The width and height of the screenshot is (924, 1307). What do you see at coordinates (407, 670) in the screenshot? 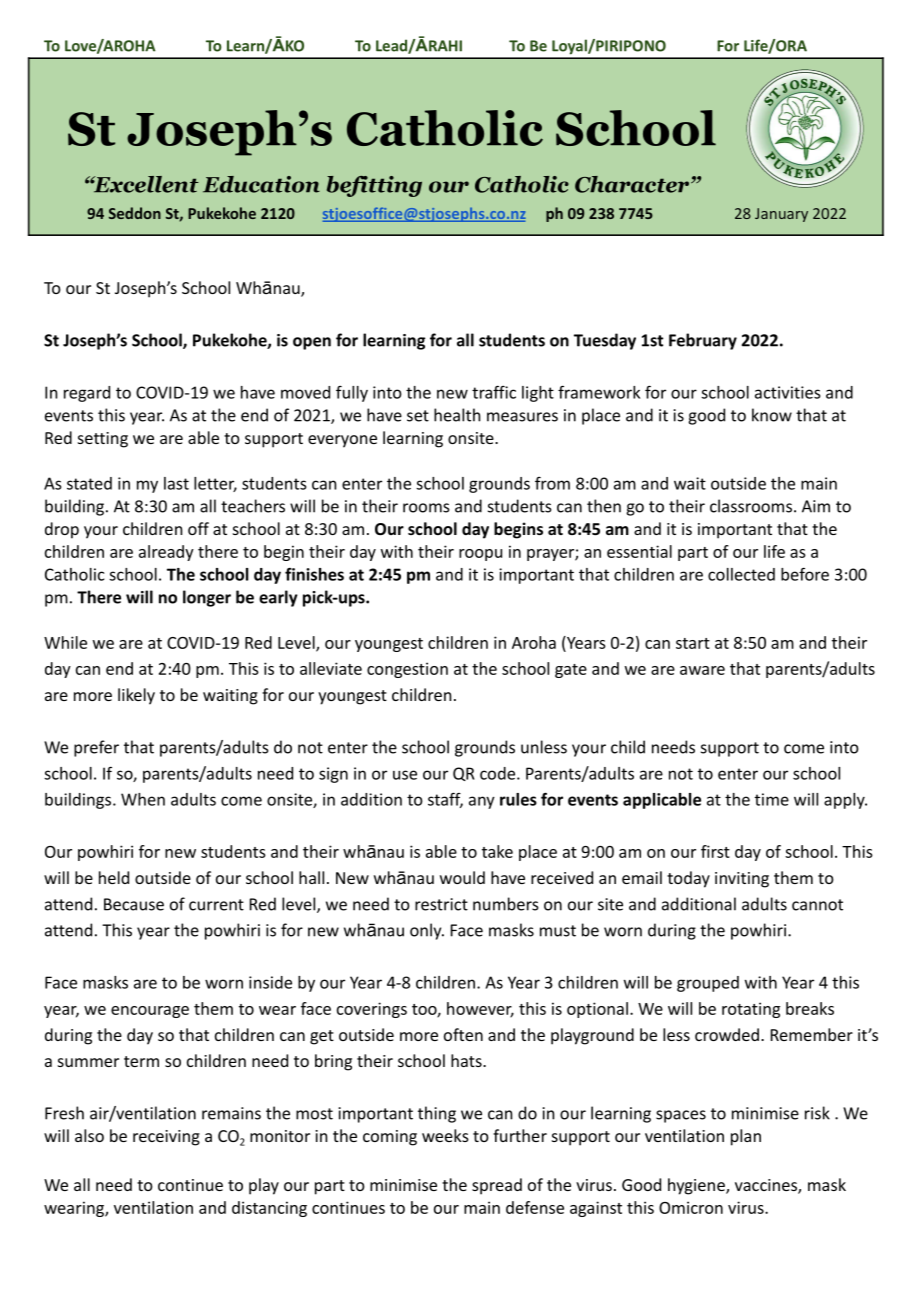
I see `congestion` at bounding box center [407, 670].
